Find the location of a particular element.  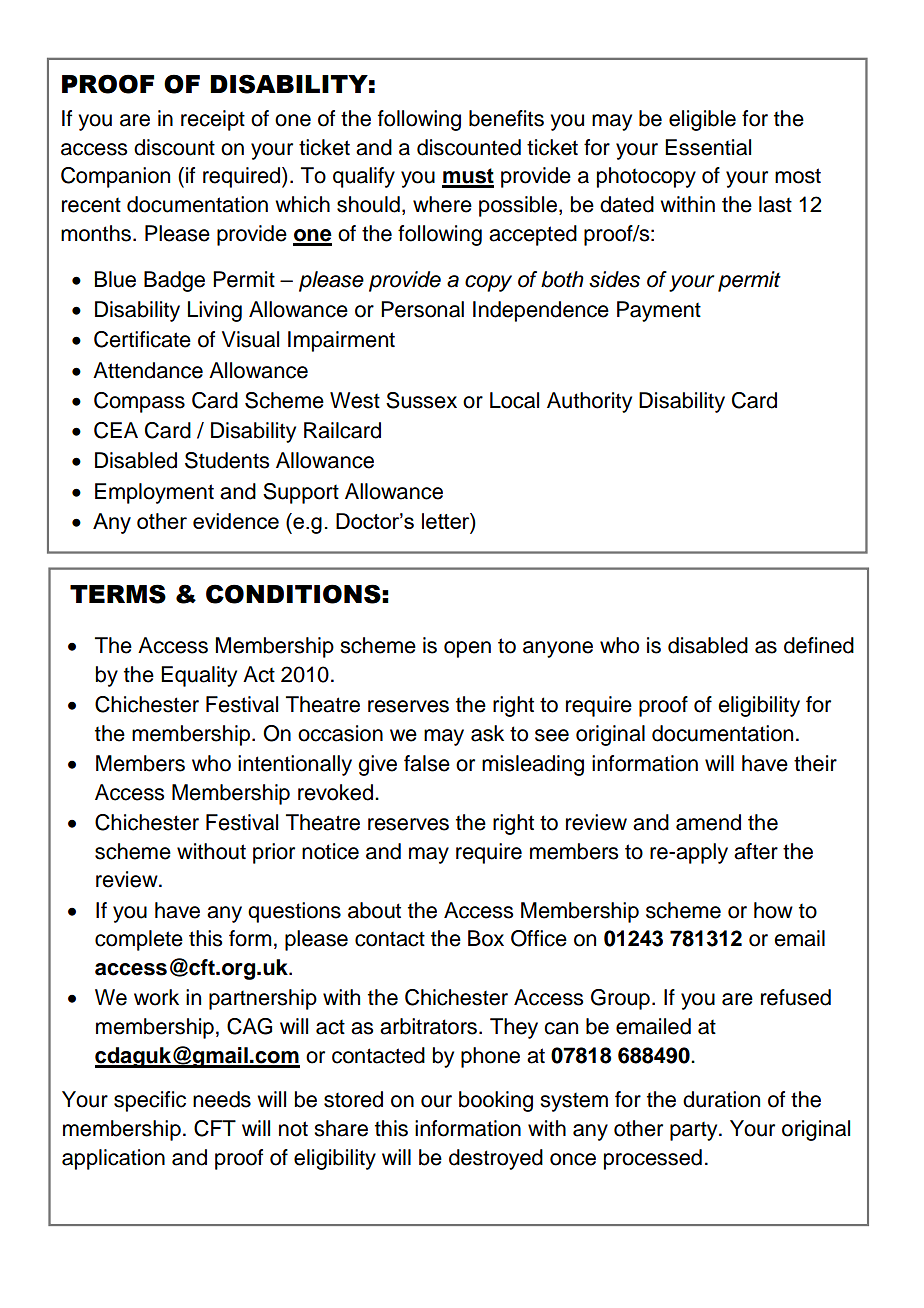

Essential is located at coordinates (708, 147).
